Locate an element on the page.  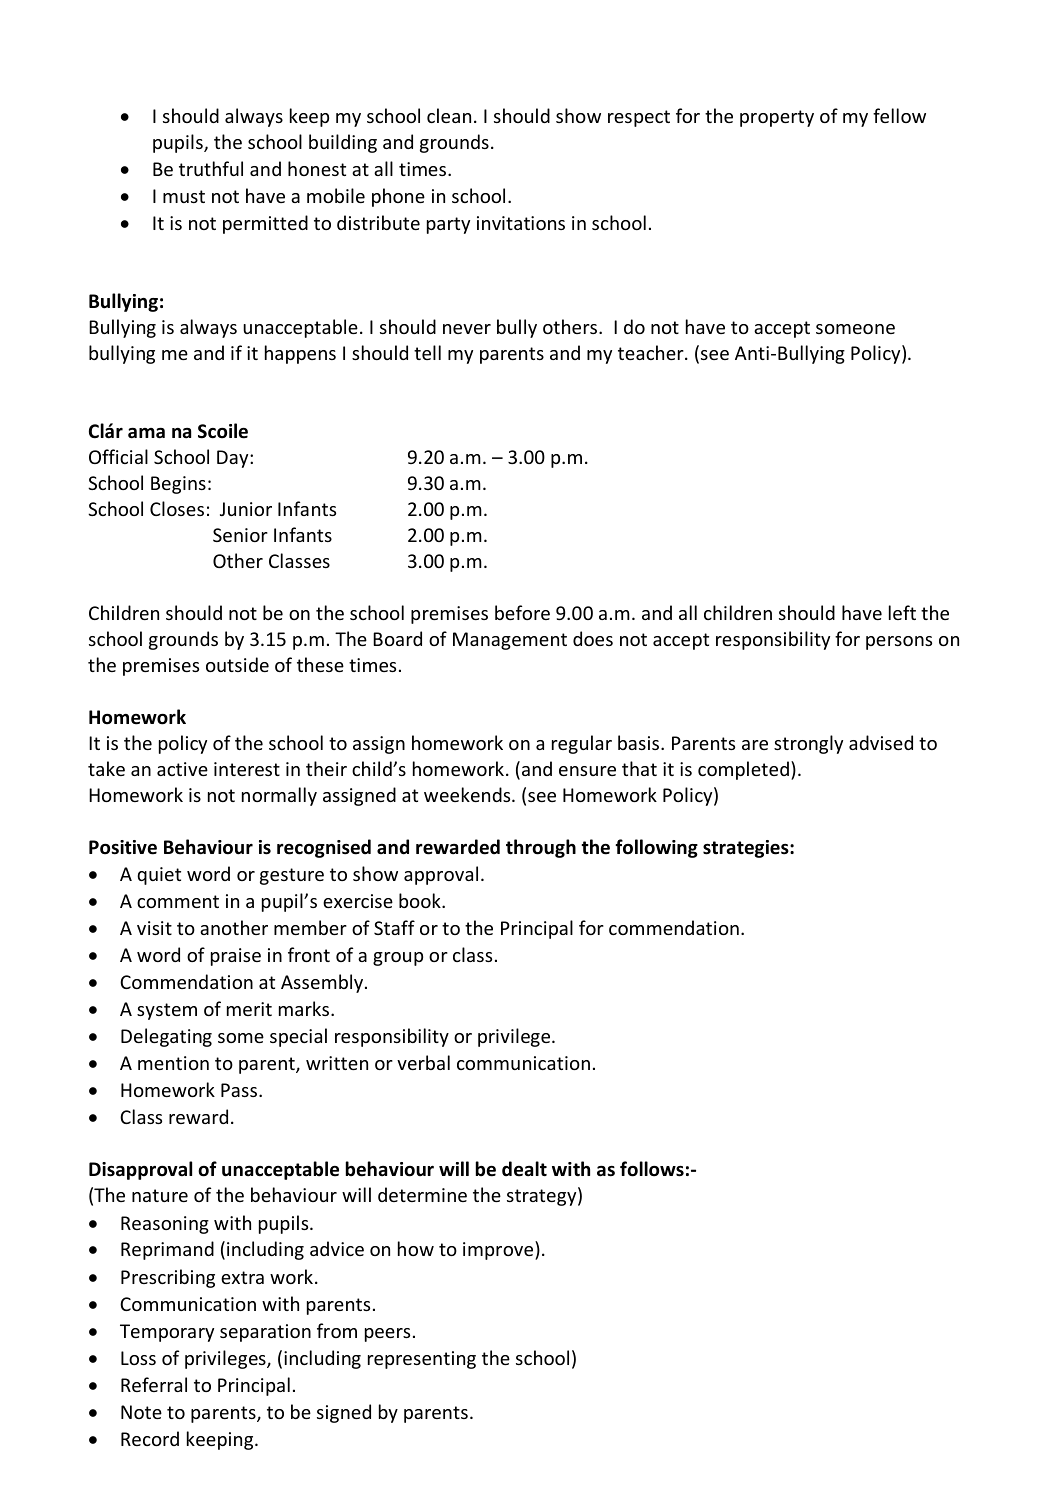
Pass is located at coordinates (240, 1090).
